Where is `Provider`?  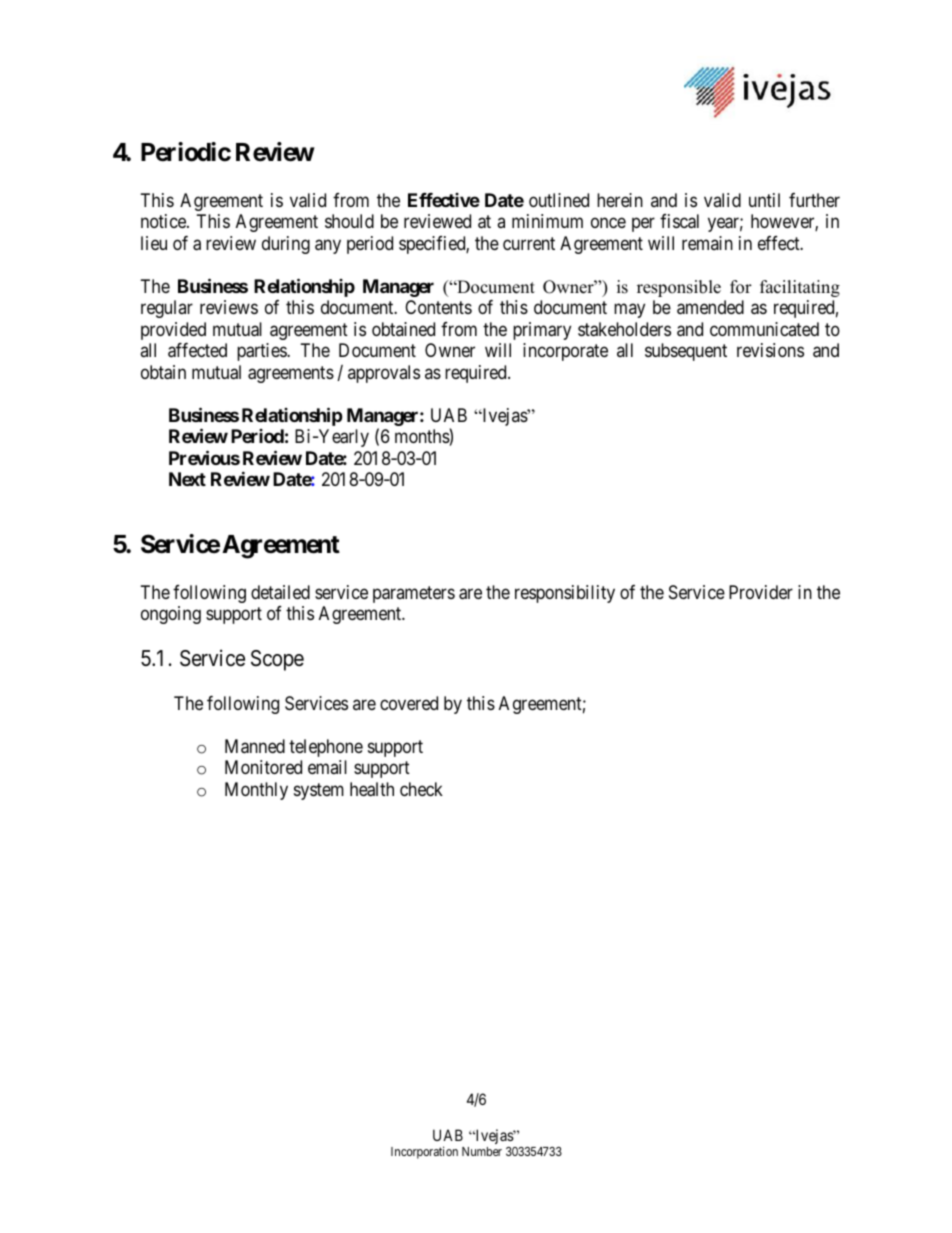 Provider is located at coordinates (761, 592).
